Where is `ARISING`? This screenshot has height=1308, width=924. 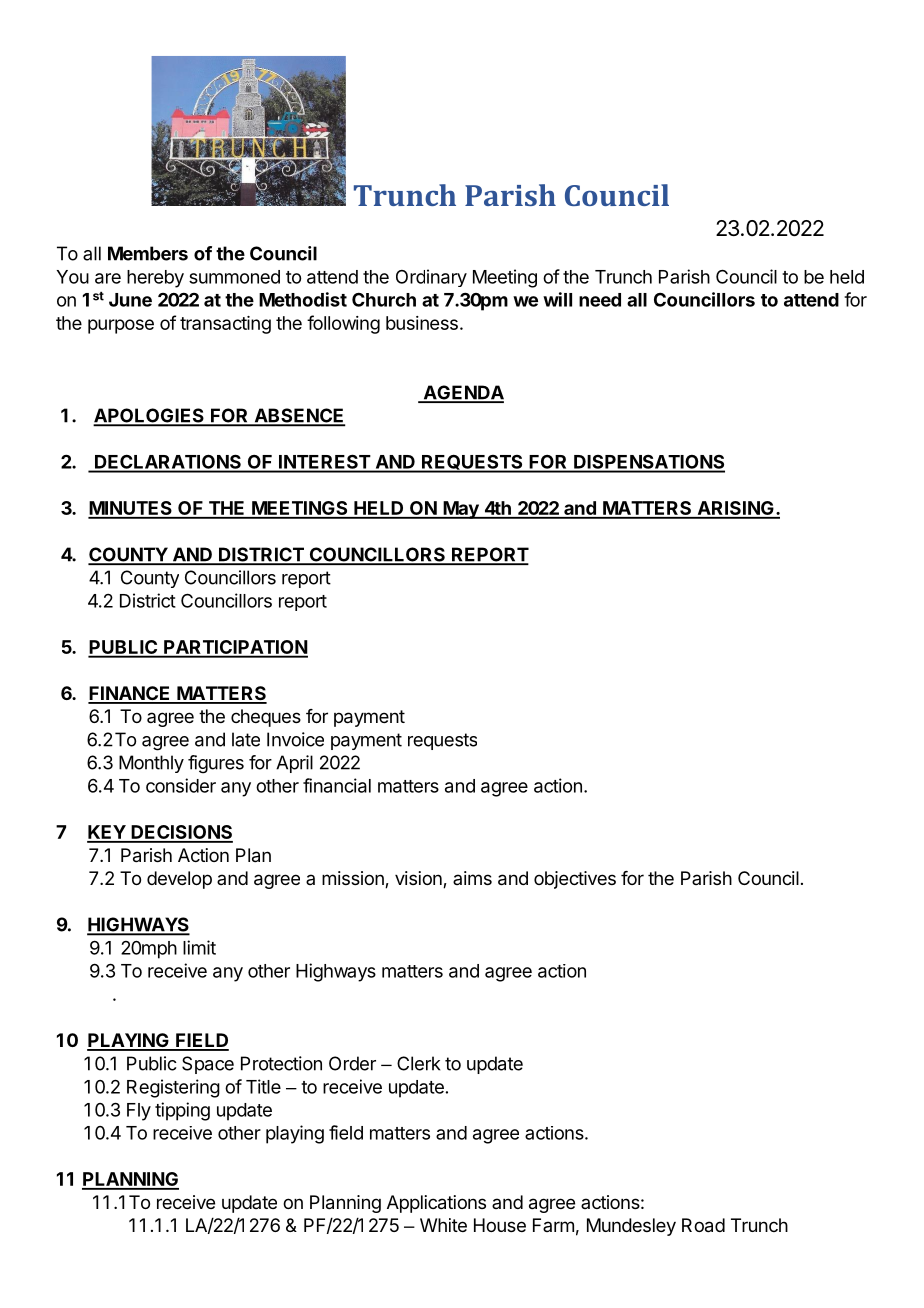
ARISING is located at coordinates (735, 509).
